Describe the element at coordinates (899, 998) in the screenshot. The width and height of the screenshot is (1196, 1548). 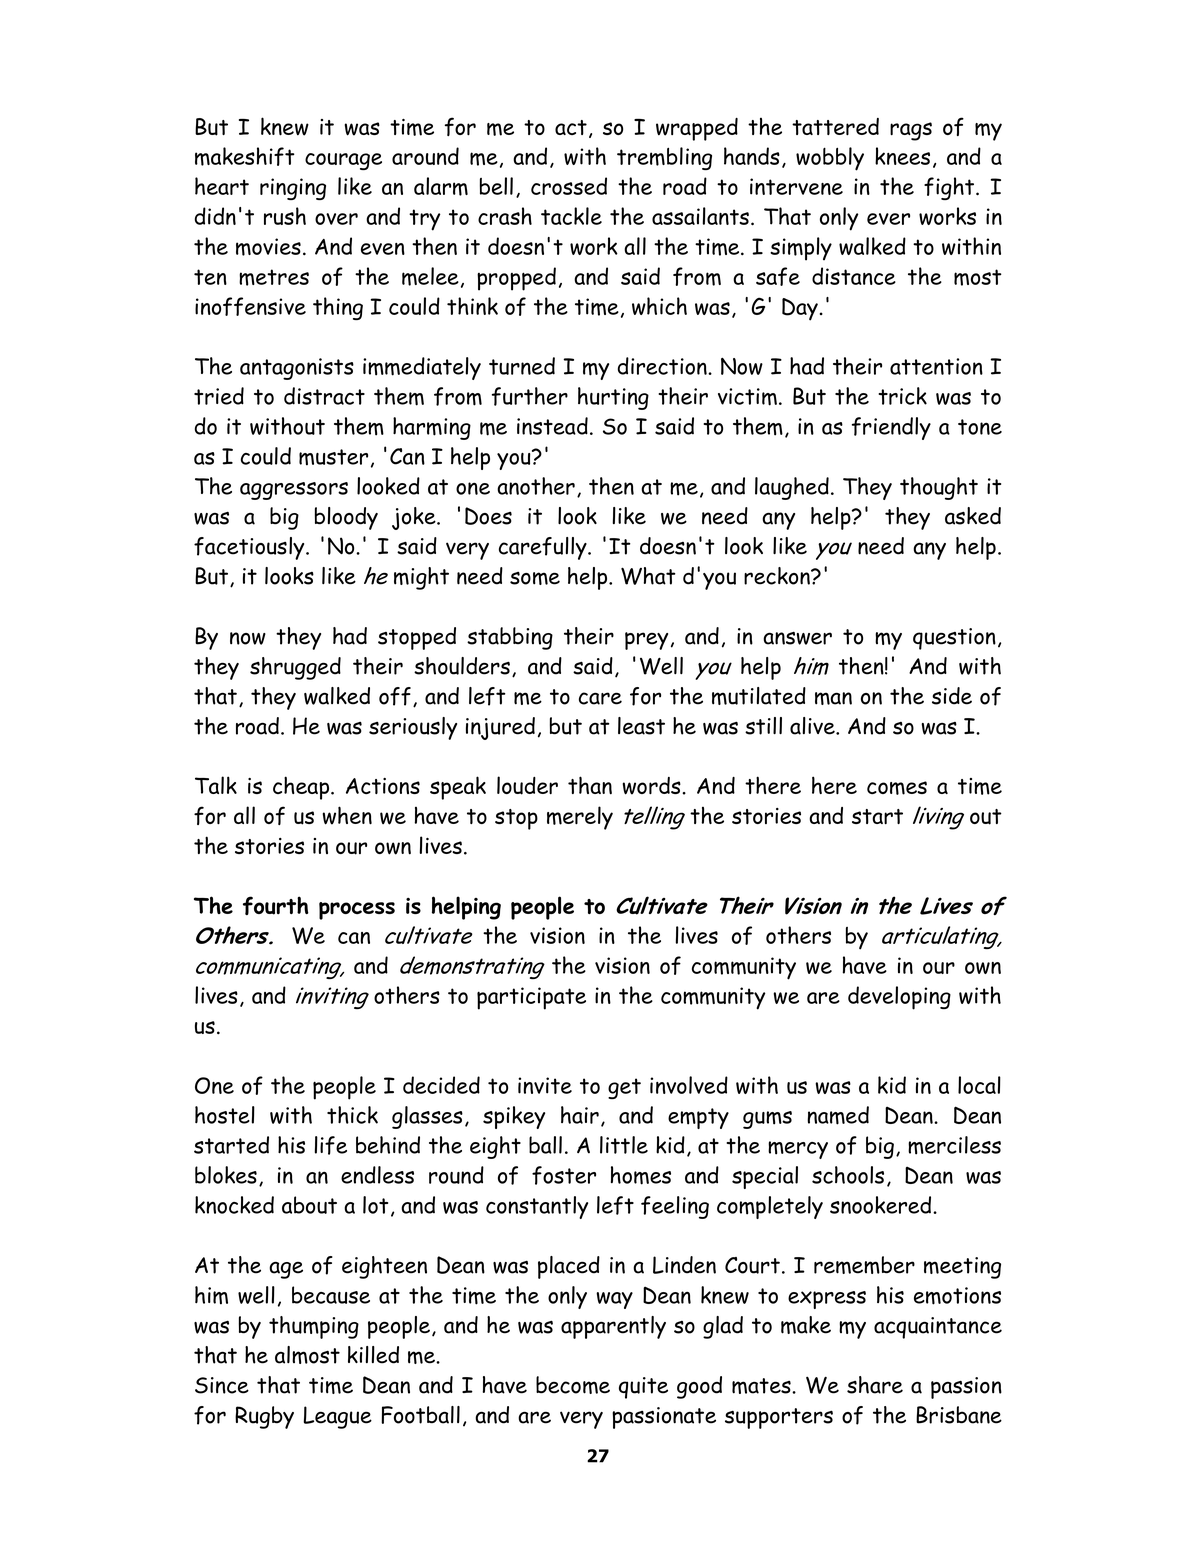
I see `developing` at that location.
